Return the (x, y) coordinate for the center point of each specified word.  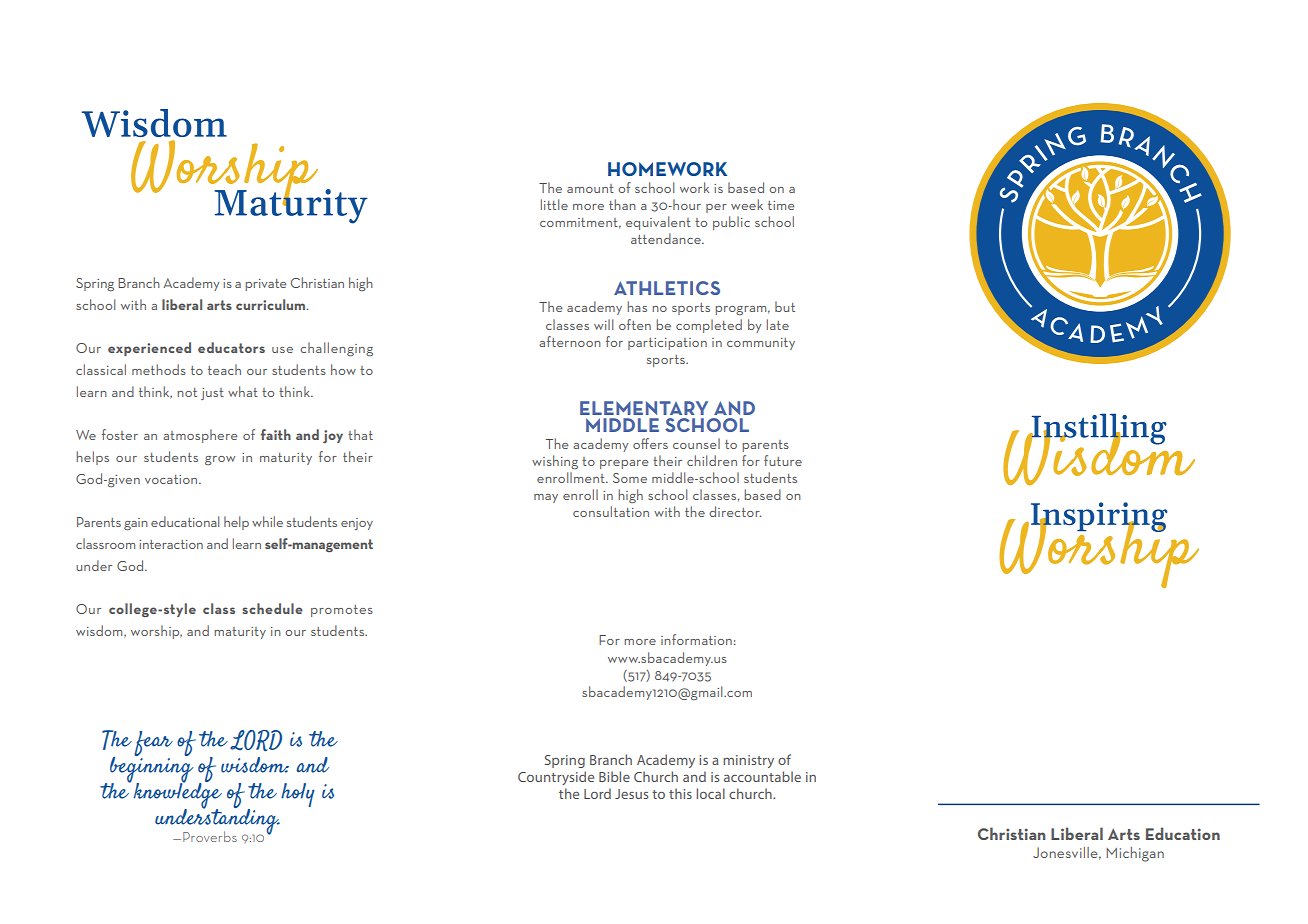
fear (153, 745)
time (781, 205)
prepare (624, 464)
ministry (748, 761)
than (622, 204)
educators (231, 347)
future (783, 460)
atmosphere (200, 436)
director (735, 511)
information (696, 639)
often (635, 324)
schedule (272, 608)
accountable (762, 776)
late (778, 324)
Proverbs (210, 836)
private (265, 285)
